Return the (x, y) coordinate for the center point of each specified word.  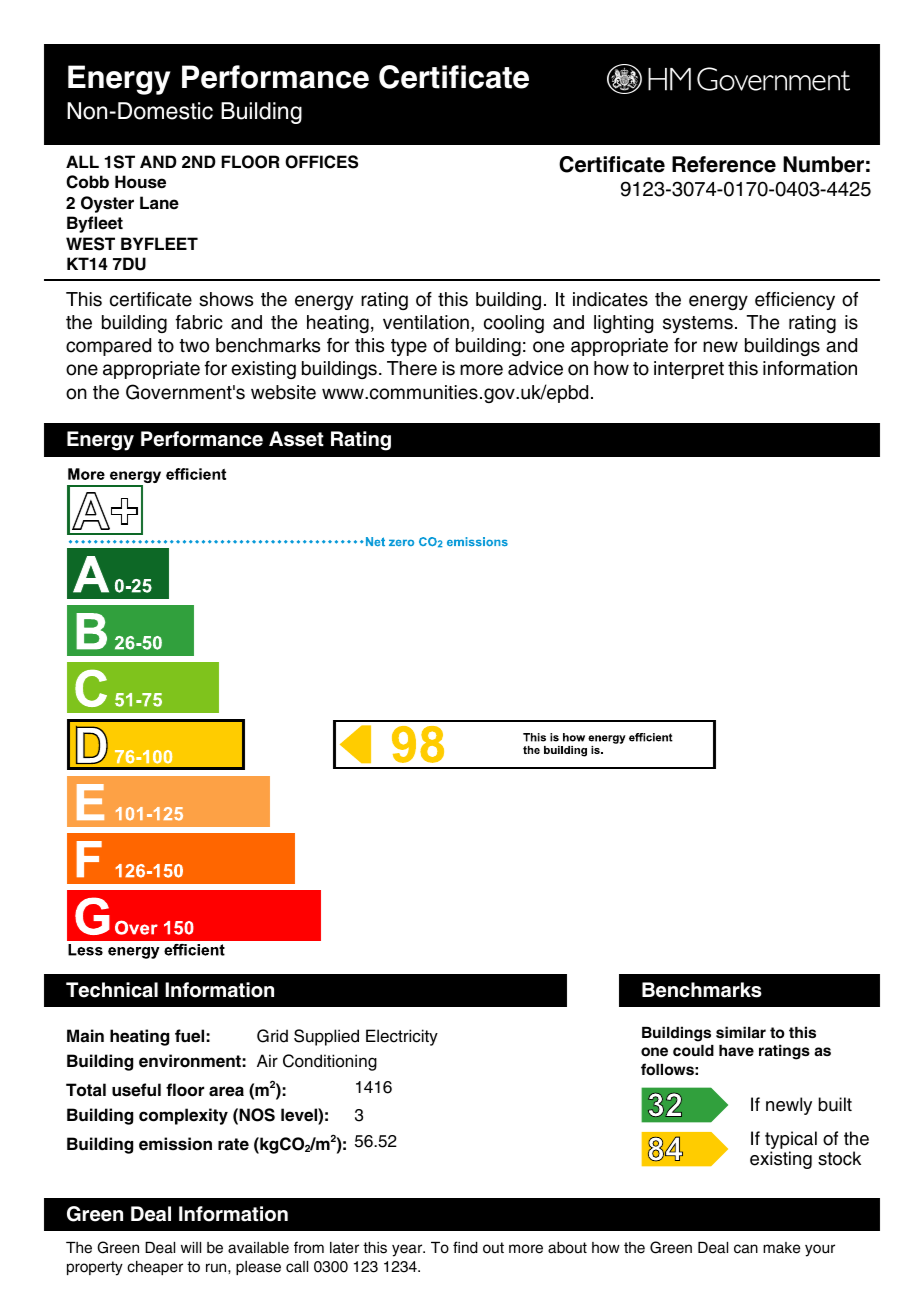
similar (741, 1032)
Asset (296, 439)
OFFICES (321, 162)
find (465, 1247)
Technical (112, 990)
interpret (689, 370)
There (412, 368)
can (746, 1249)
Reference (724, 164)
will (191, 1247)
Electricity (402, 1037)
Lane (159, 202)
